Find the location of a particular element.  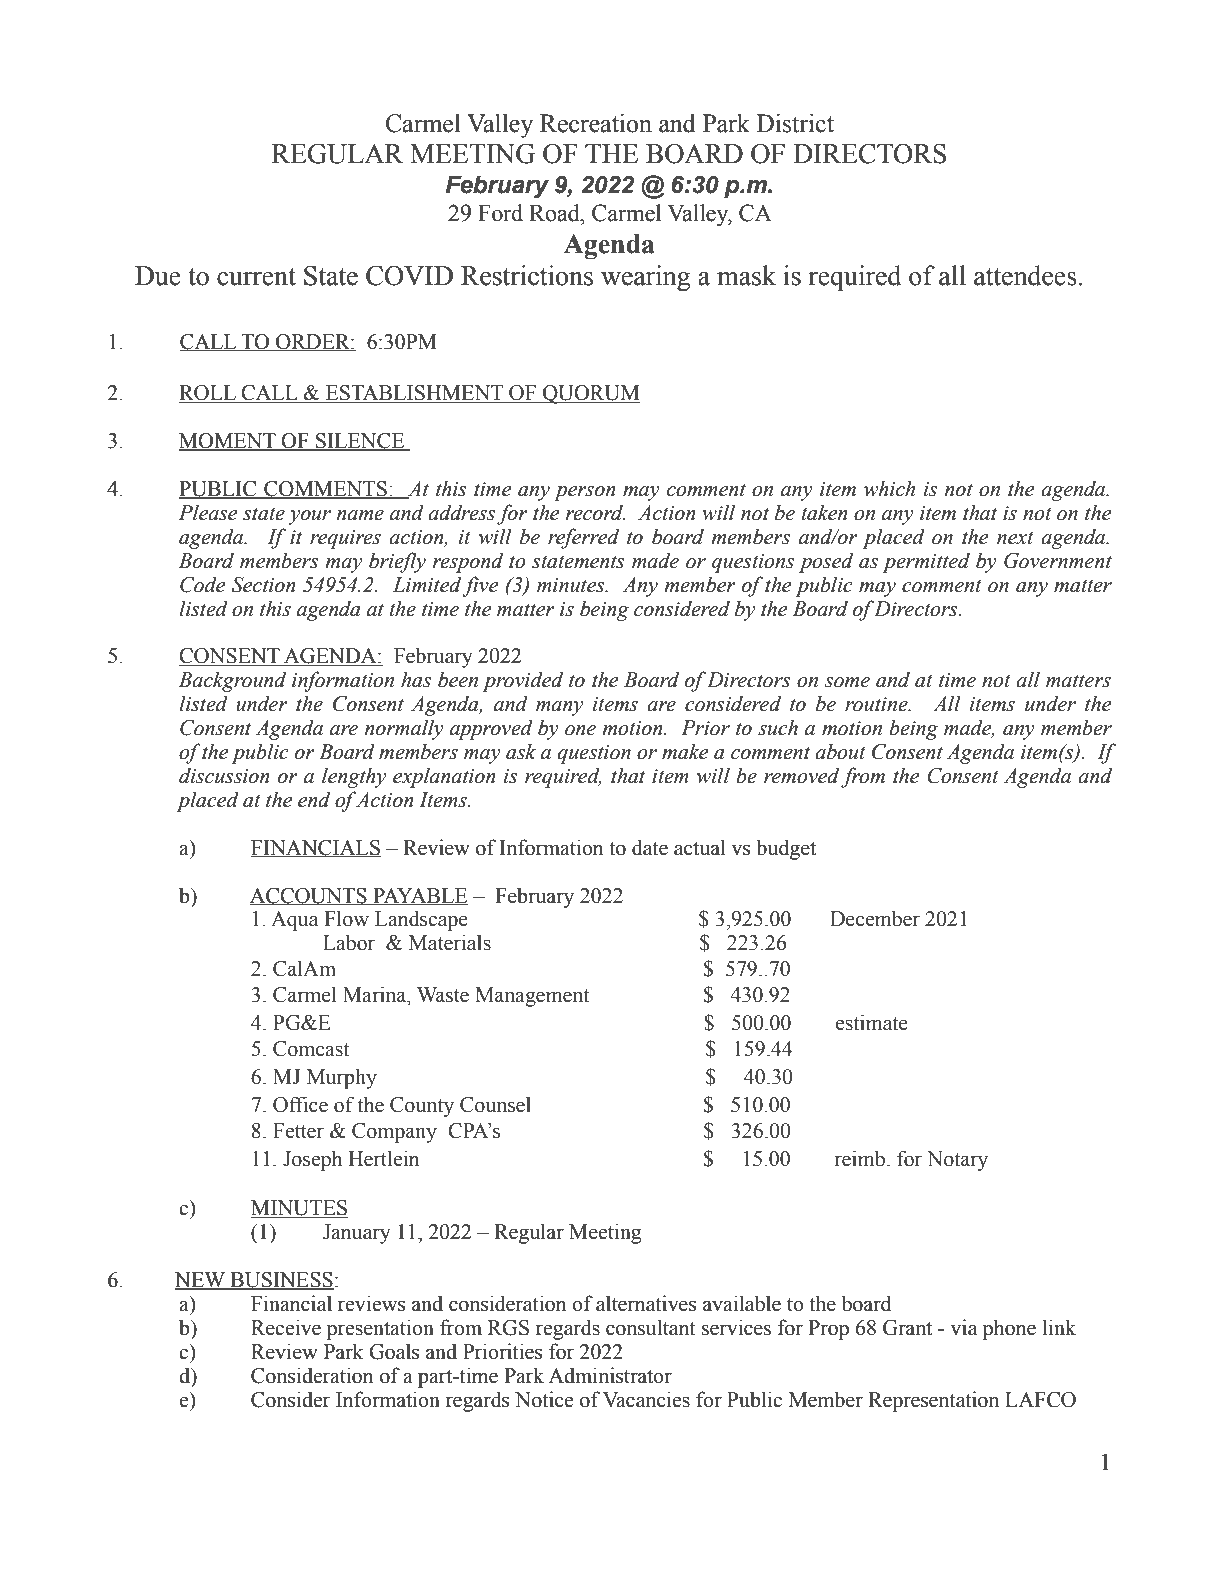

make is located at coordinates (685, 751).
